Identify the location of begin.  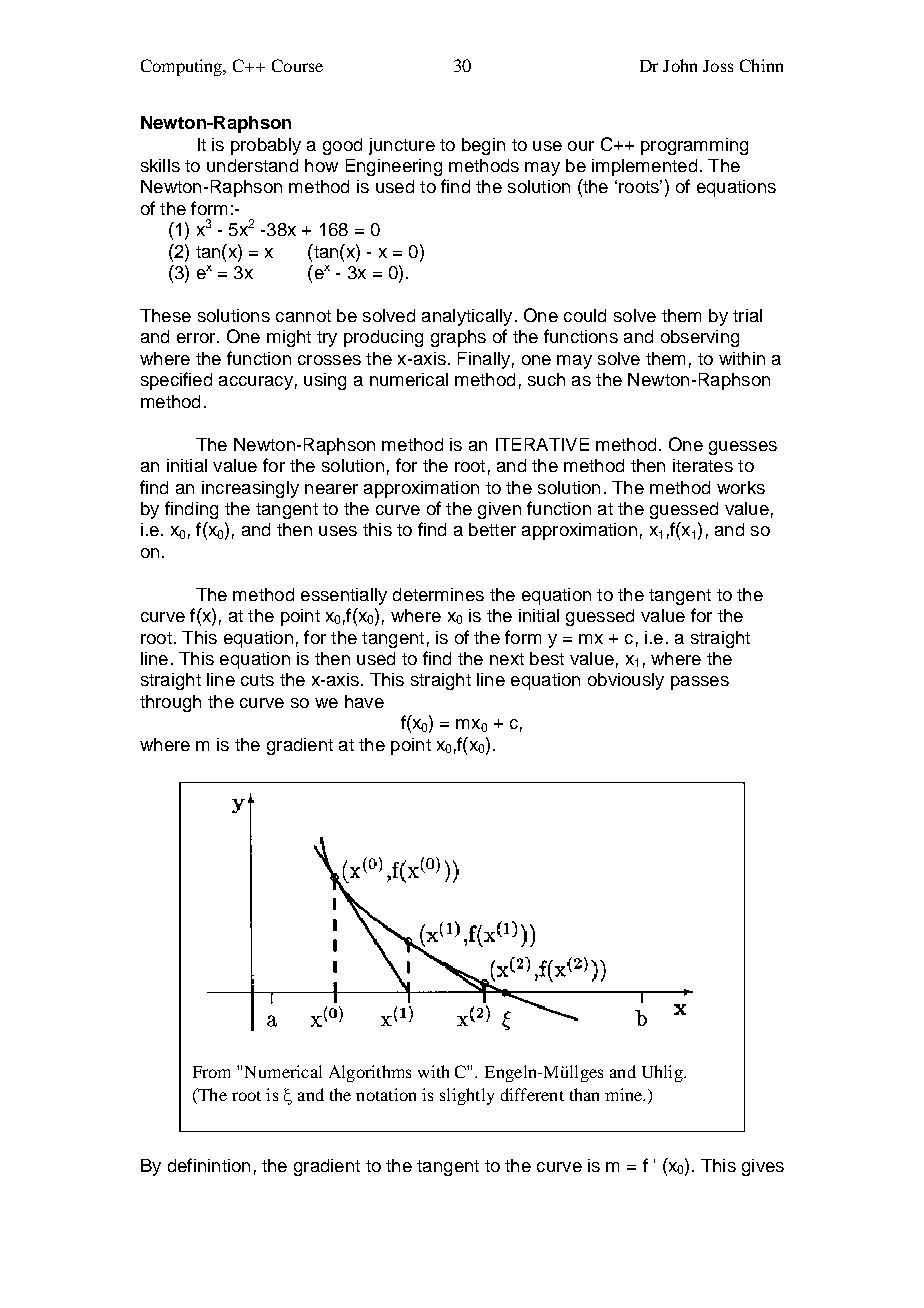
(483, 146).
